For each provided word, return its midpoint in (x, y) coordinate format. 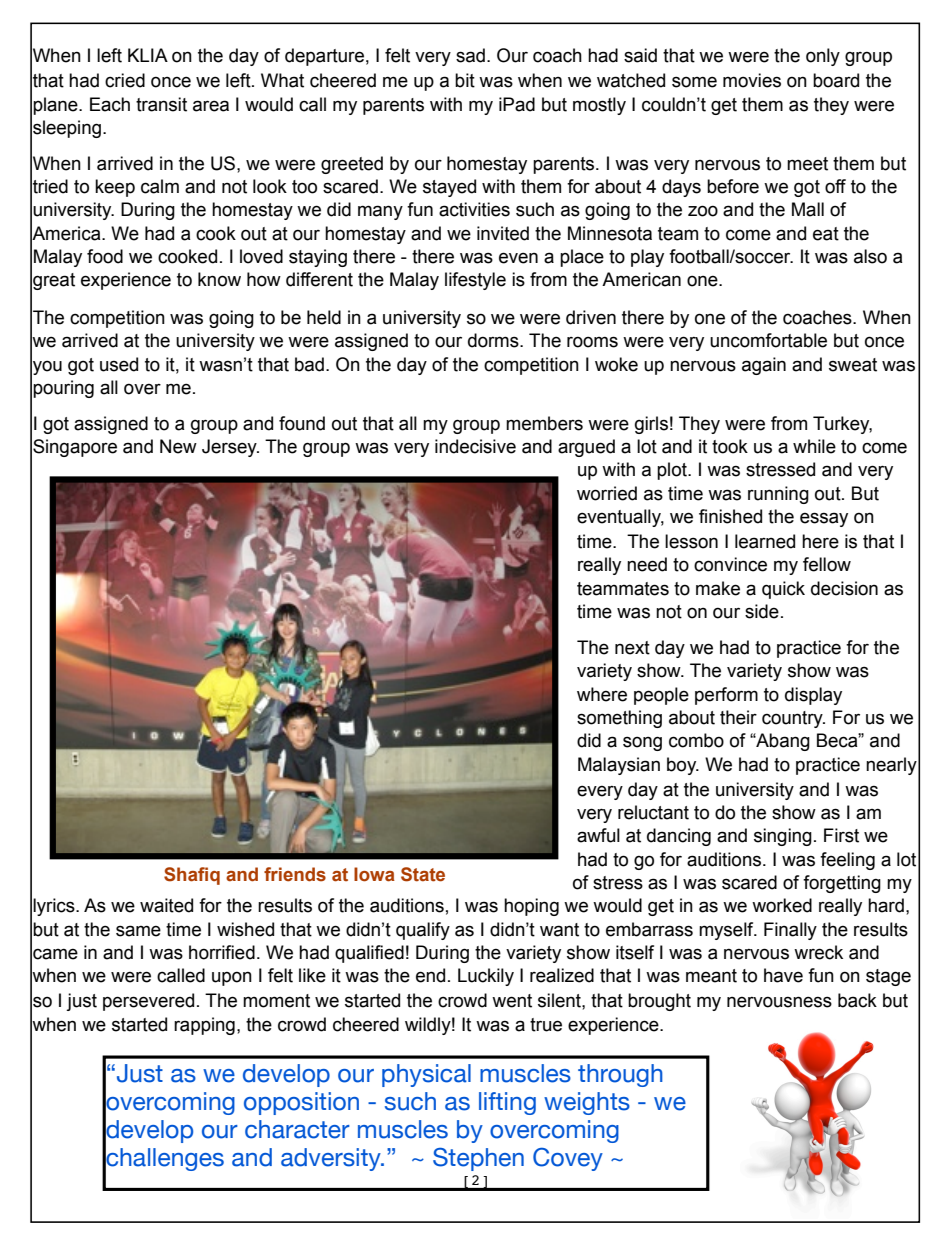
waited (166, 905)
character (297, 1129)
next (632, 648)
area (211, 106)
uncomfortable (768, 340)
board (836, 80)
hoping (531, 907)
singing (783, 837)
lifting (507, 1103)
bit (465, 80)
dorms (494, 340)
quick (783, 590)
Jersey (230, 448)
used (119, 364)
